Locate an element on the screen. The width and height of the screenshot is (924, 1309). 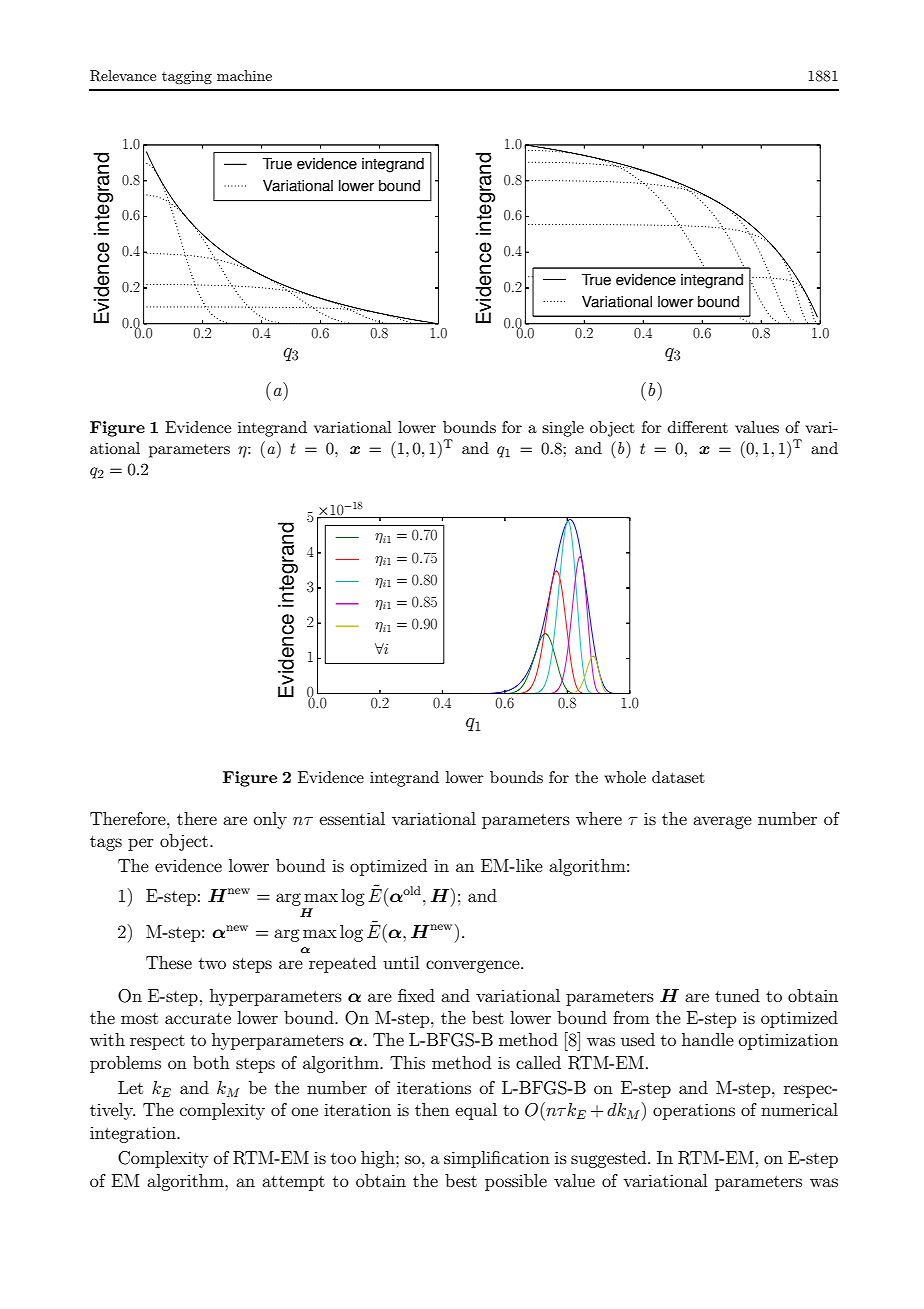
simplification is located at coordinates (497, 1159).
